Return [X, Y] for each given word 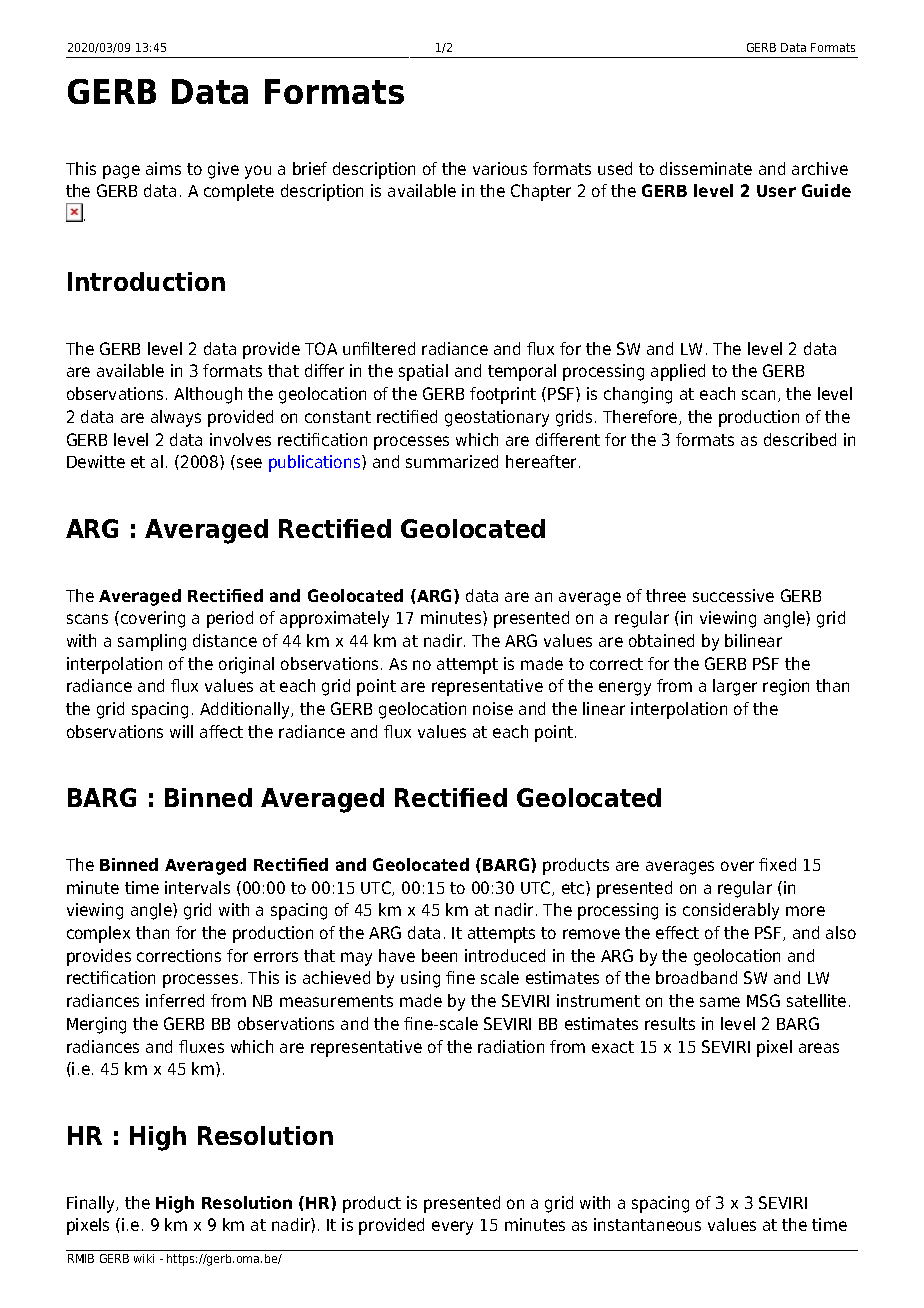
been [439, 955]
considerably [731, 911]
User [776, 191]
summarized [452, 461]
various [500, 168]
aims [163, 168]
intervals [197, 887]
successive [733, 595]
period [230, 619]
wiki [144, 1258]
